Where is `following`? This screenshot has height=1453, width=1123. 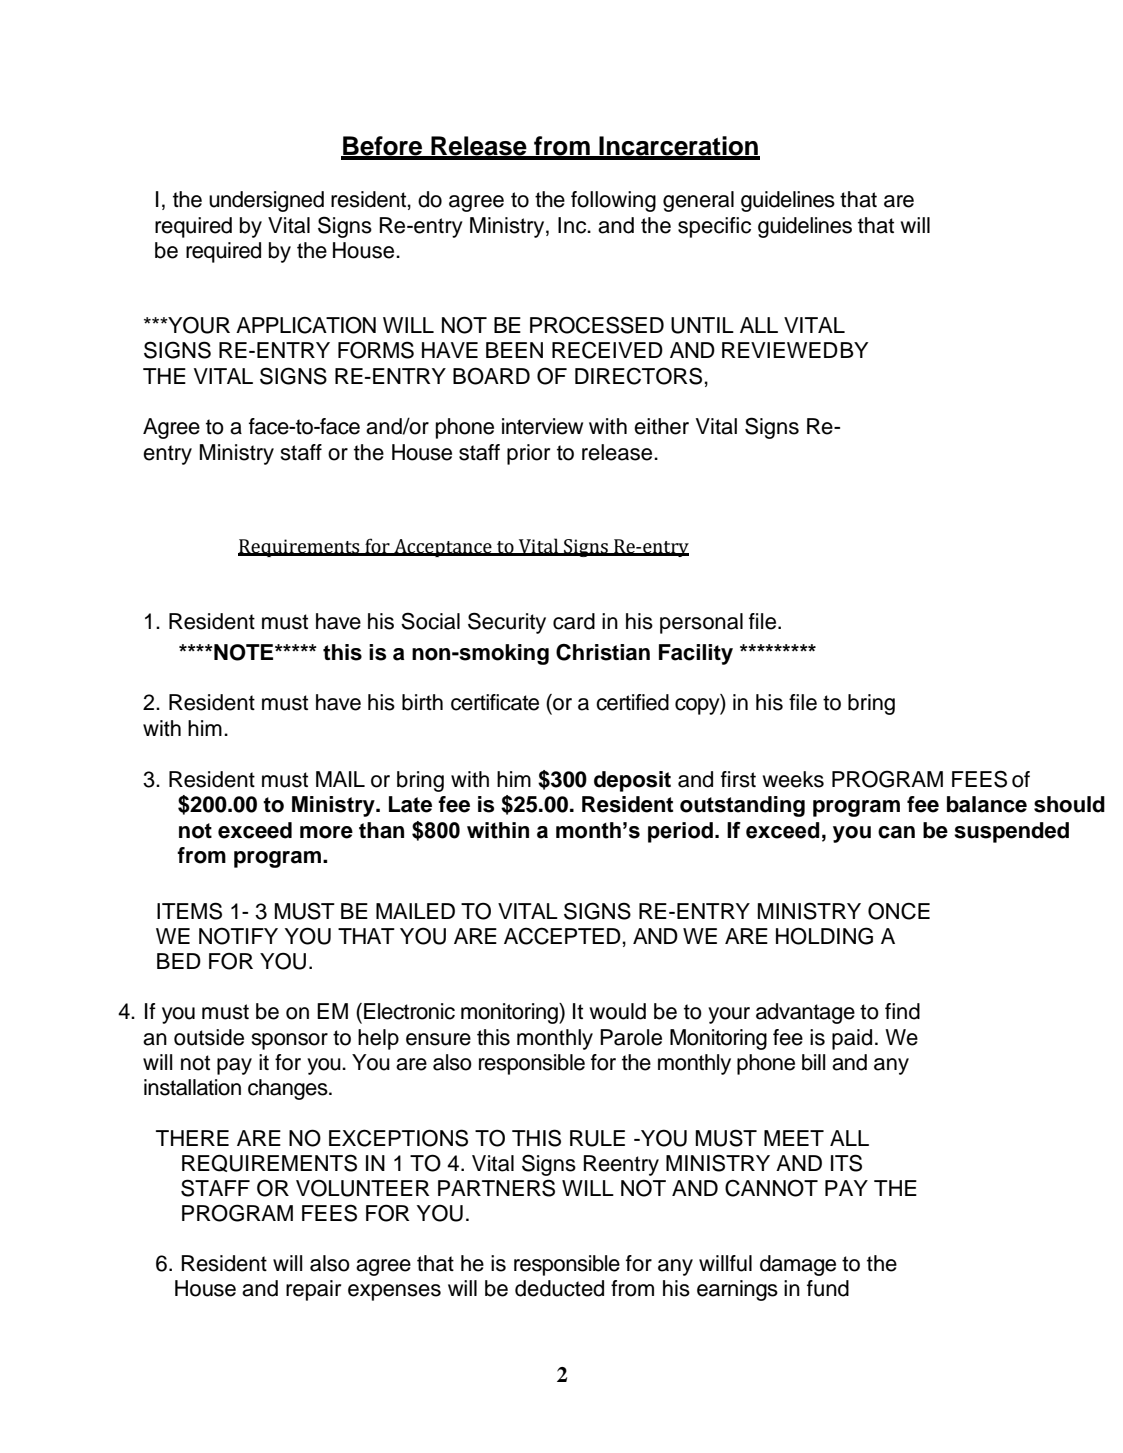
following is located at coordinates (613, 201).
